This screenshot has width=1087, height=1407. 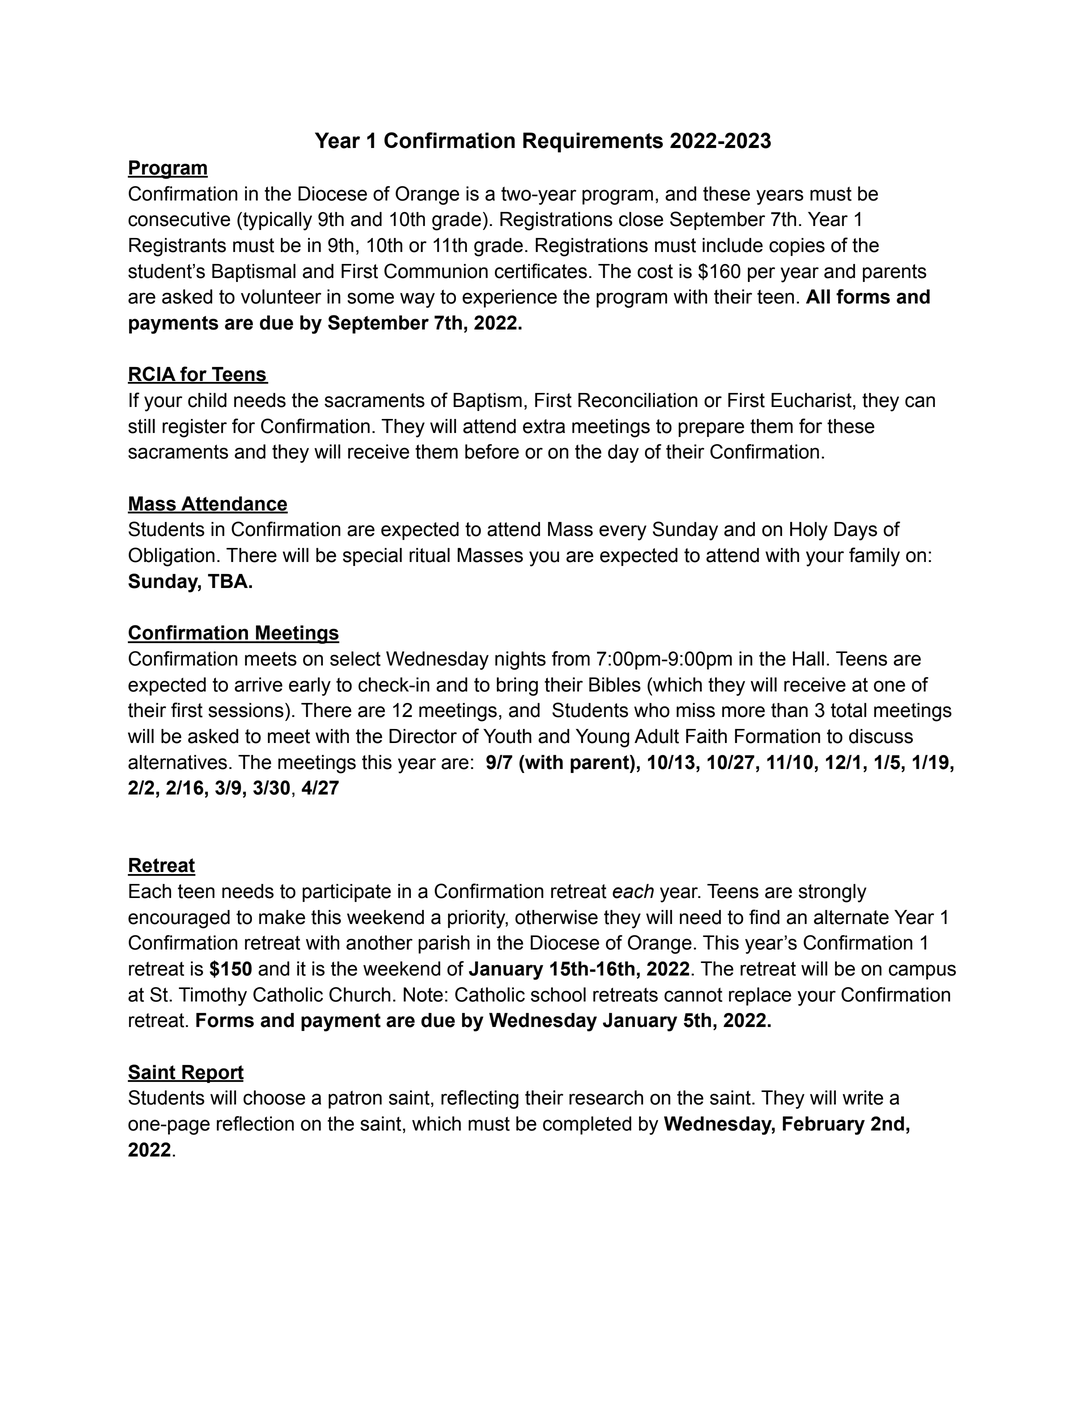 What do you see at coordinates (809, 531) in the screenshot?
I see `Holy` at bounding box center [809, 531].
